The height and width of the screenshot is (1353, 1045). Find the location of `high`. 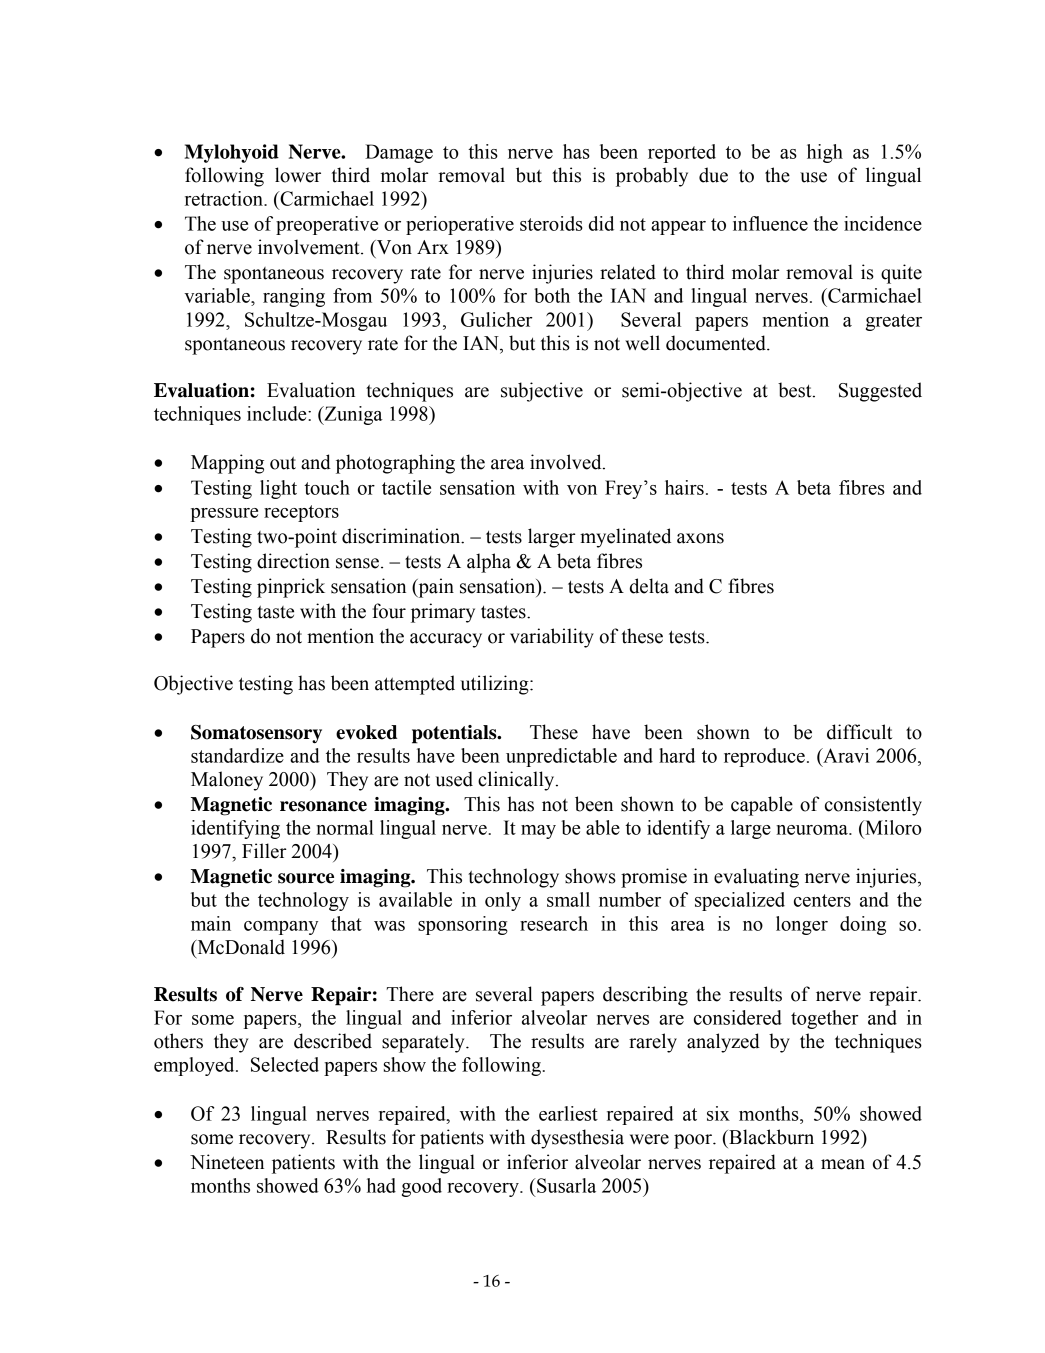

high is located at coordinates (825, 153).
